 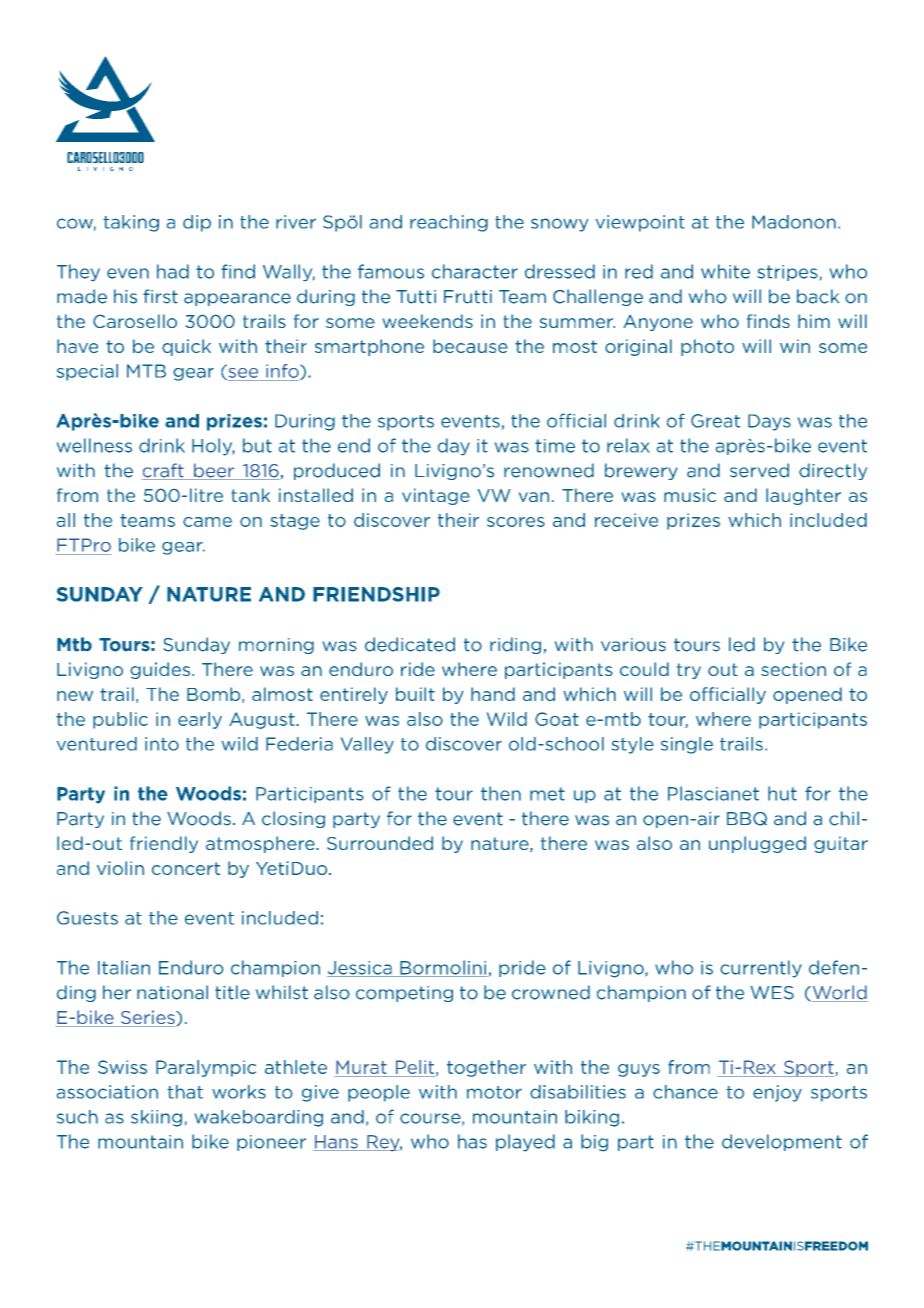 I want to click on character, so click(x=475, y=271).
